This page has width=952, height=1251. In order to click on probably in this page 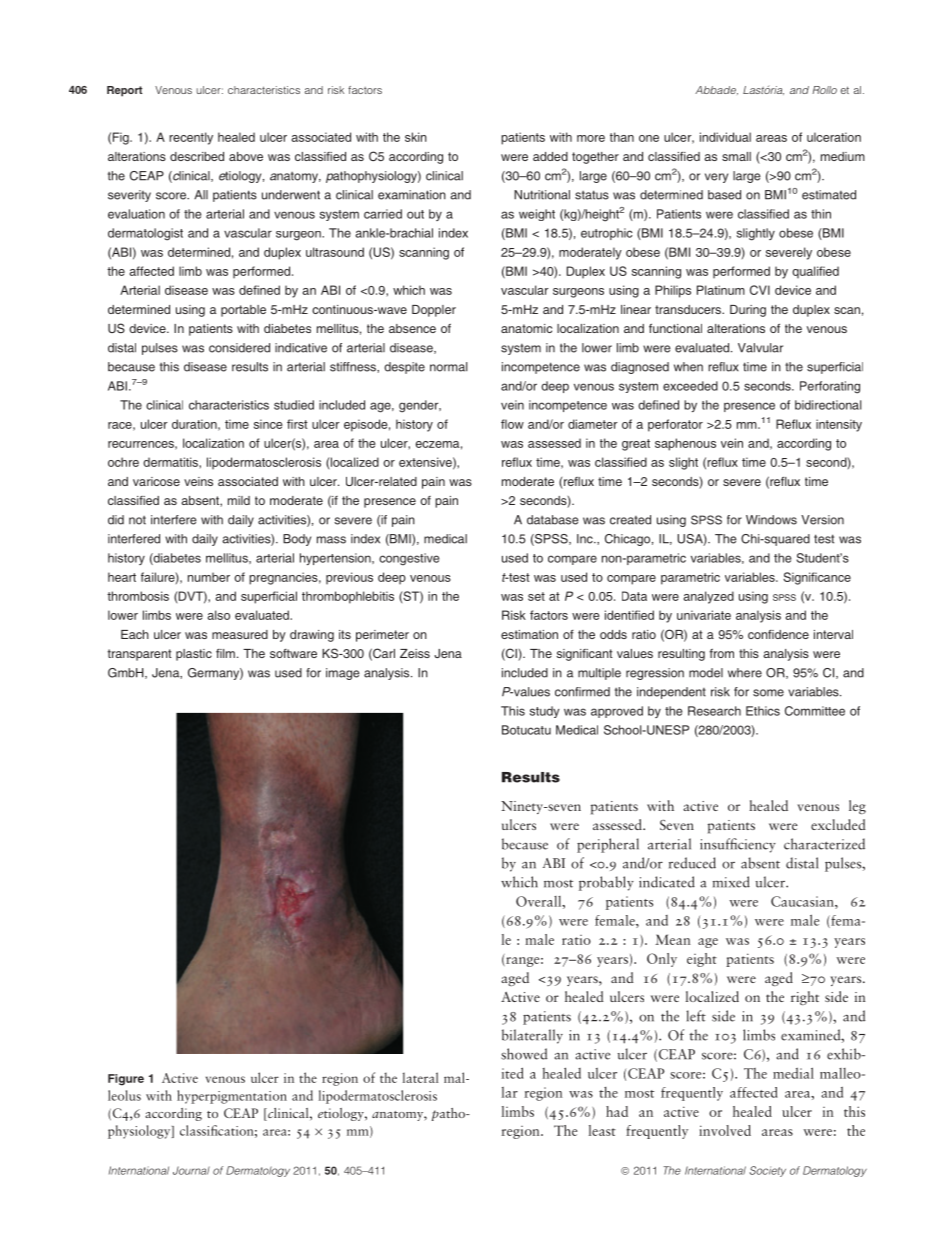, I will do `click(606, 883)`.
